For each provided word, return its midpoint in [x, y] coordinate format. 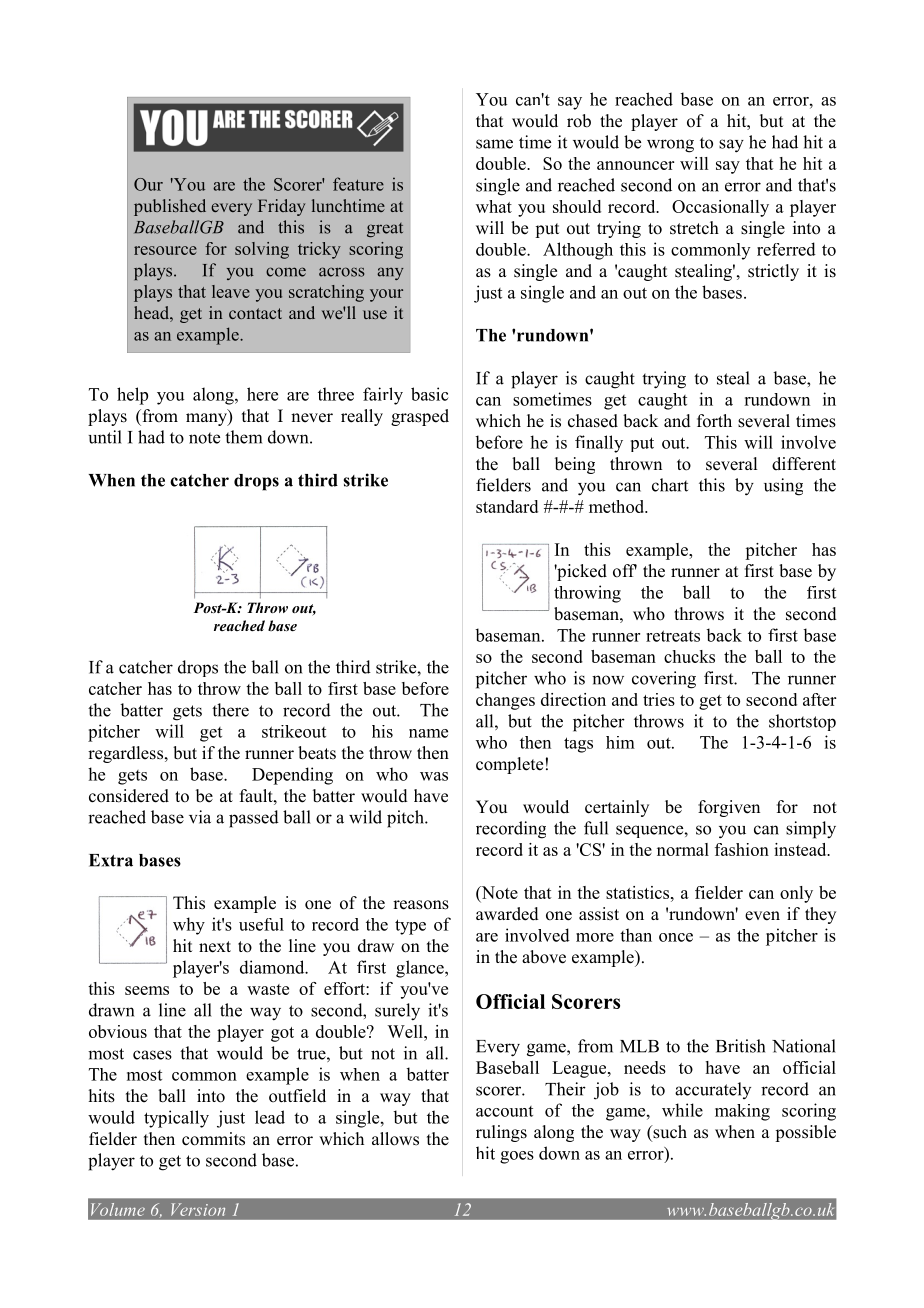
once [676, 937]
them [243, 437]
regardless [125, 754]
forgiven [729, 808]
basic [430, 394]
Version [198, 1209]
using [783, 487]
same [494, 144]
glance [421, 969]
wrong [670, 146]
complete [509, 765]
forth [714, 421]
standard [507, 506]
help [132, 396]
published [170, 207]
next [215, 947]
